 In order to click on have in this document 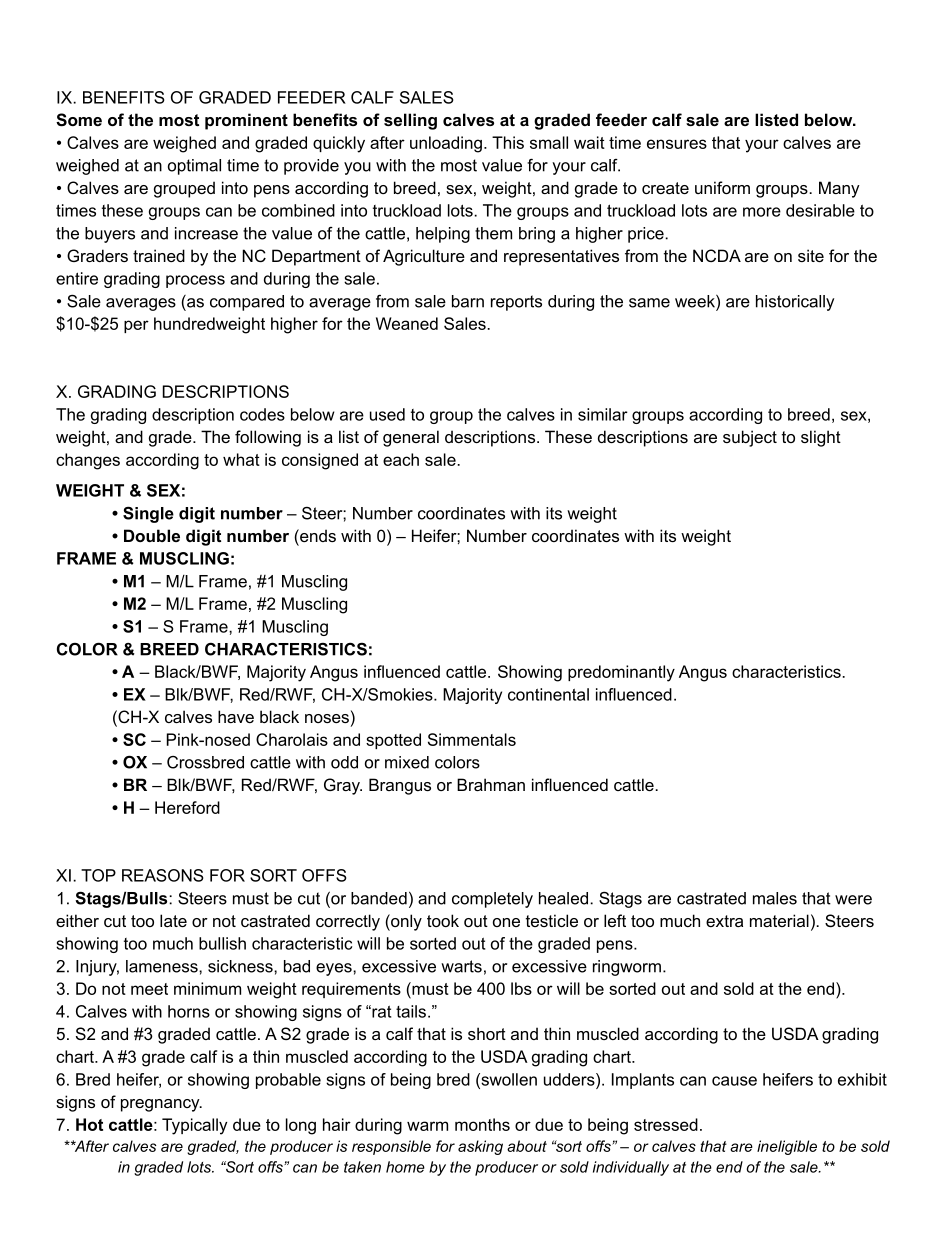, I will do `click(236, 716)`.
